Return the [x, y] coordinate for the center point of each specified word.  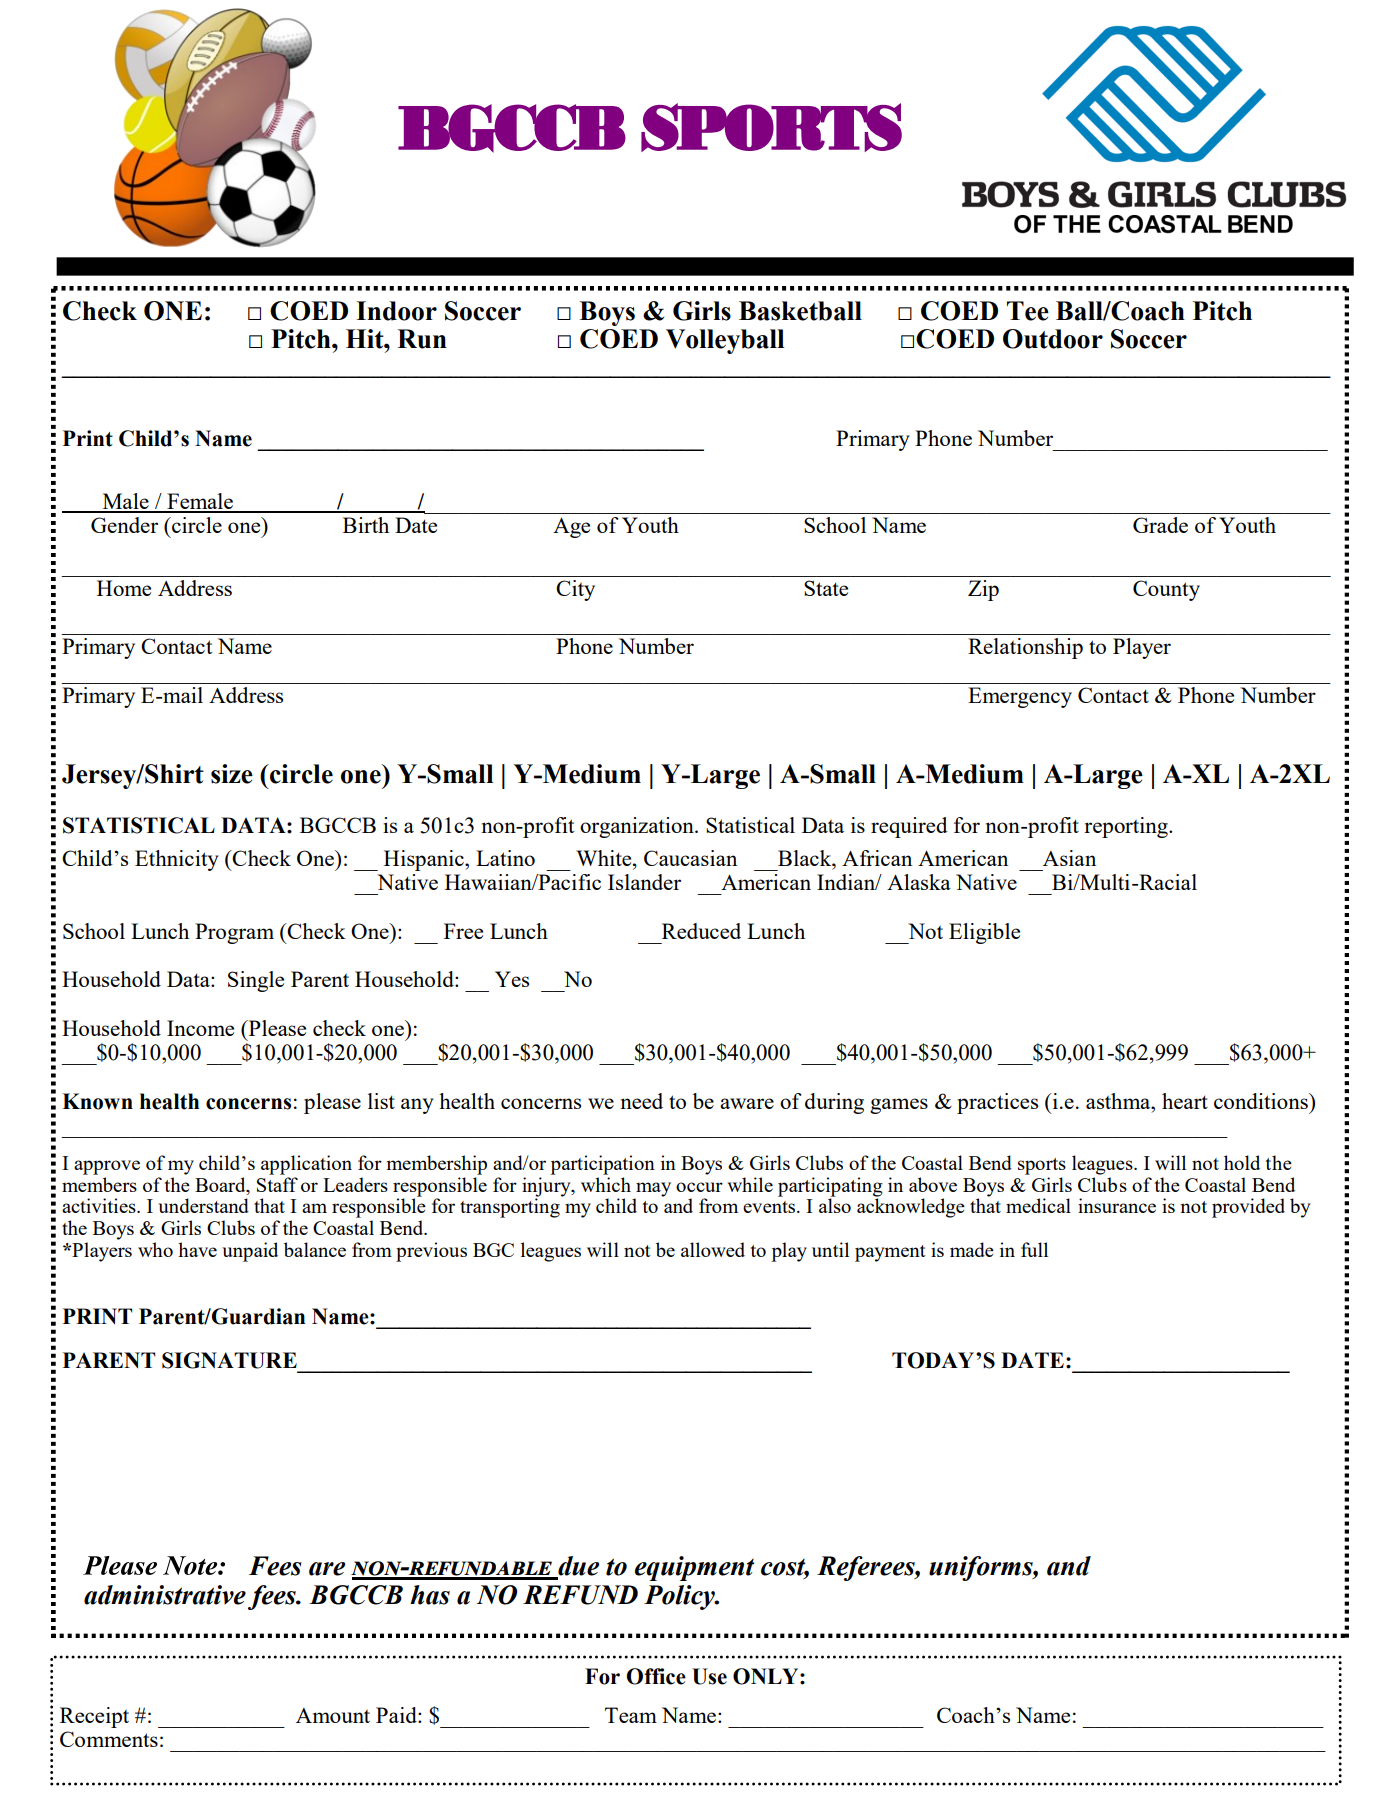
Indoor [396, 311]
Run [422, 339]
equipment [694, 1568]
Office [656, 1676]
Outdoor [1053, 339]
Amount [333, 1715]
